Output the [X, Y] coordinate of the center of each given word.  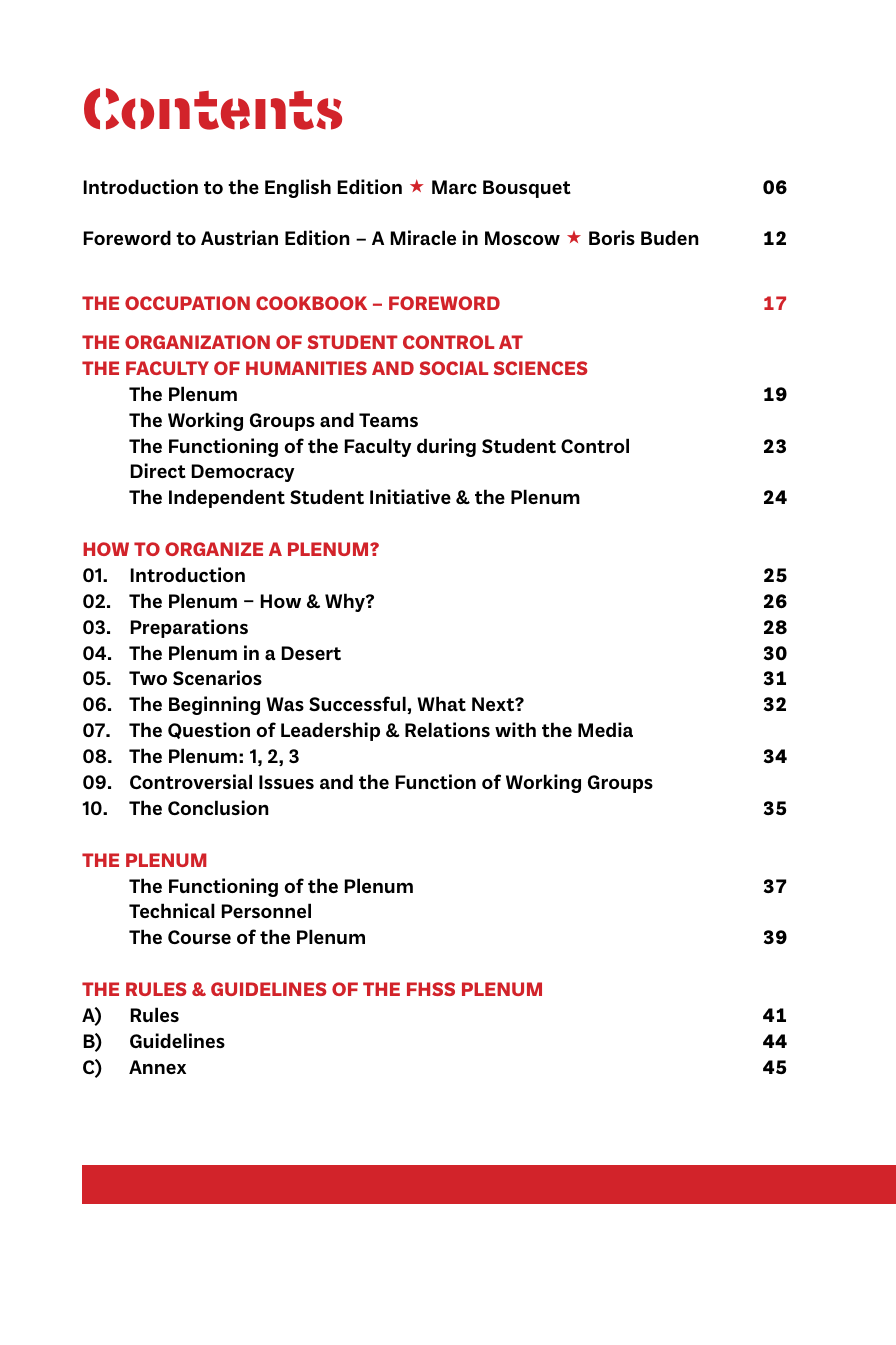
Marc [454, 187]
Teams [388, 420]
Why [346, 602]
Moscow [522, 238]
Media [605, 729]
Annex [157, 1067]
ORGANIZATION [197, 342]
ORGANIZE [214, 549]
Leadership [330, 731]
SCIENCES [540, 368]
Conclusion [218, 807]
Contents [213, 109]
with [515, 729]
